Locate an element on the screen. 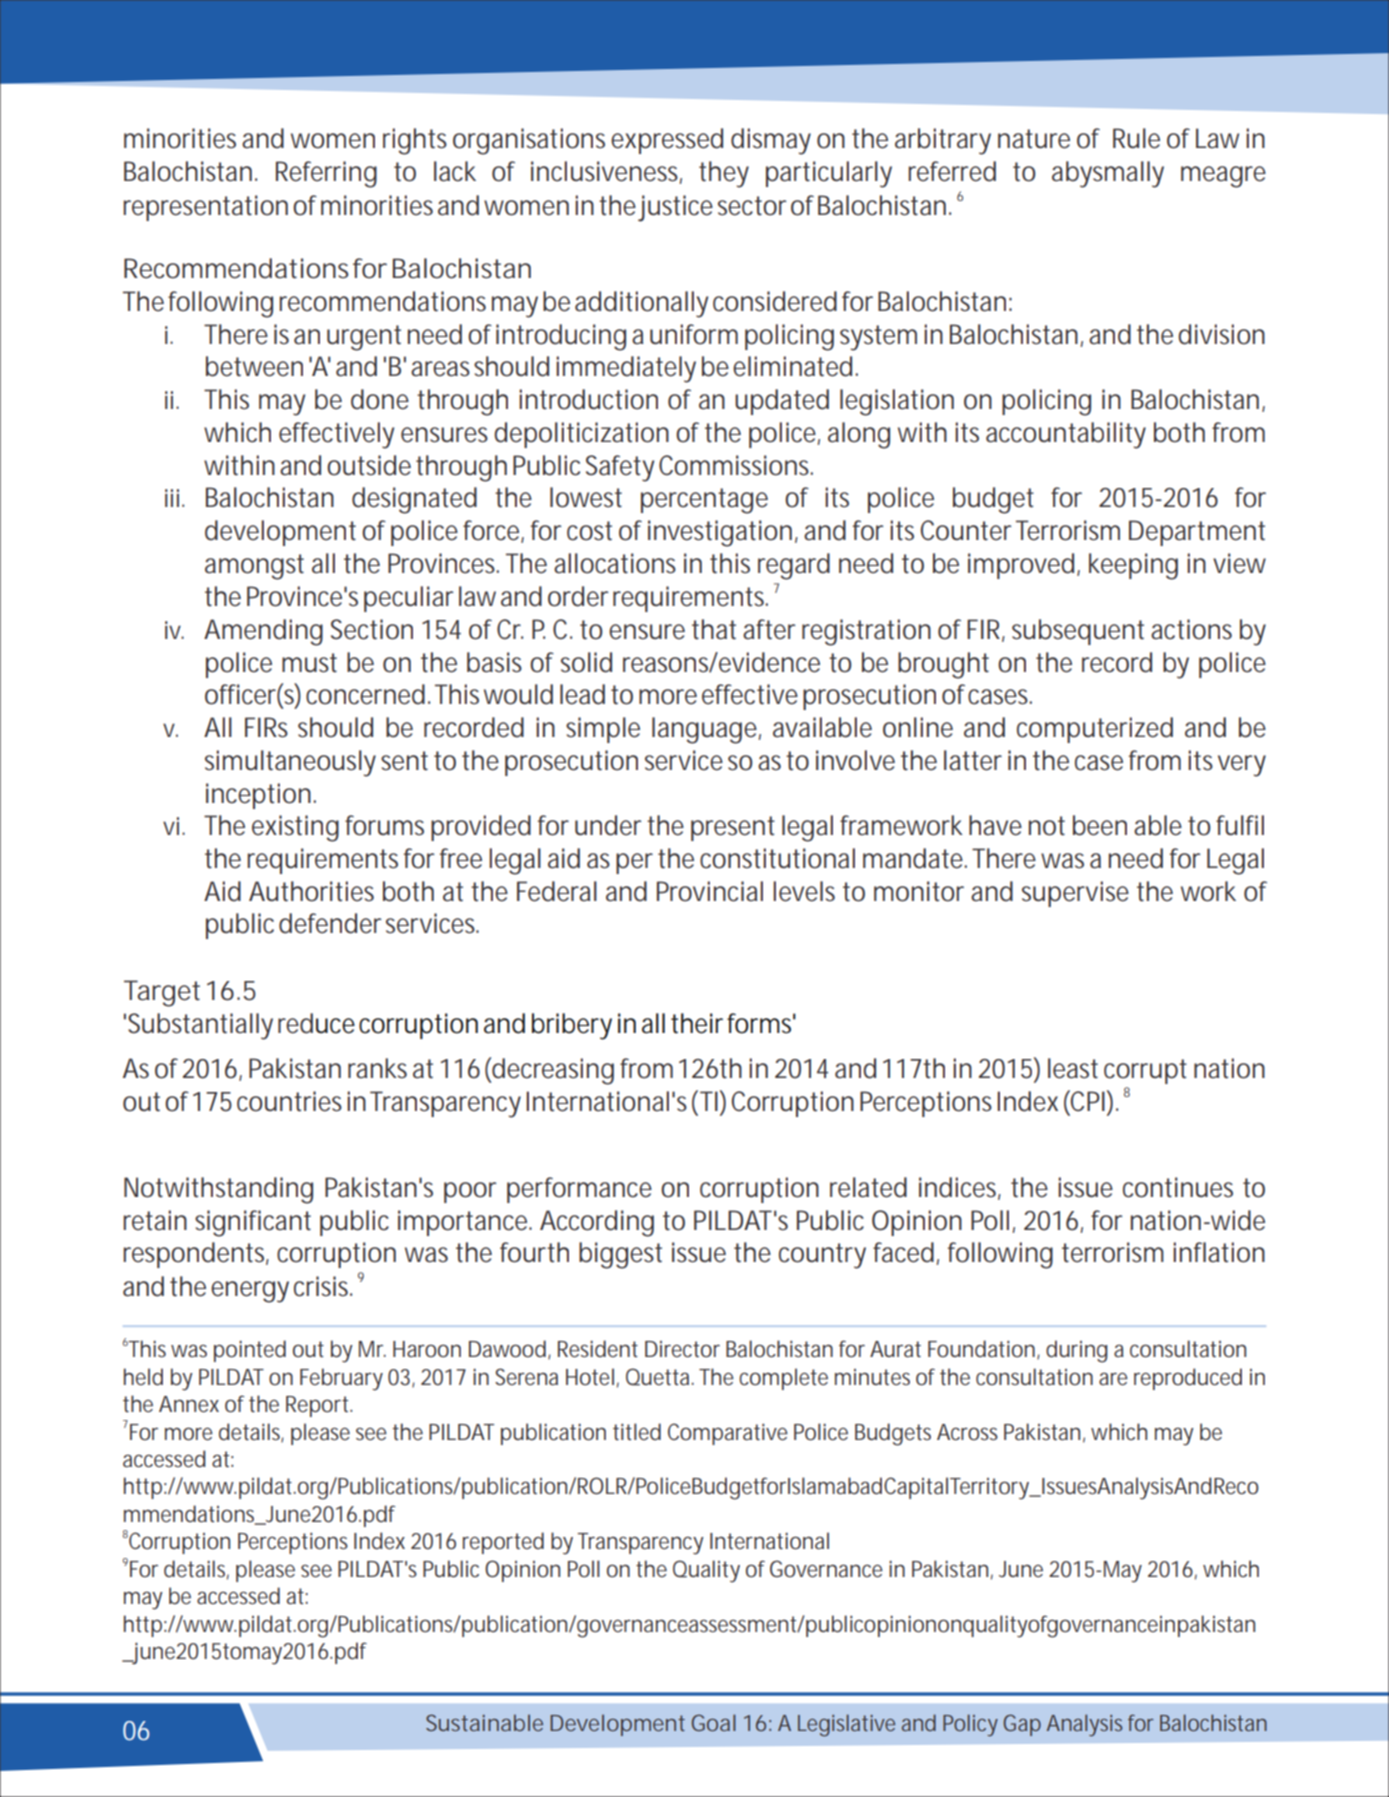 This screenshot has height=1797, width=1389. Annex is located at coordinates (189, 1404).
